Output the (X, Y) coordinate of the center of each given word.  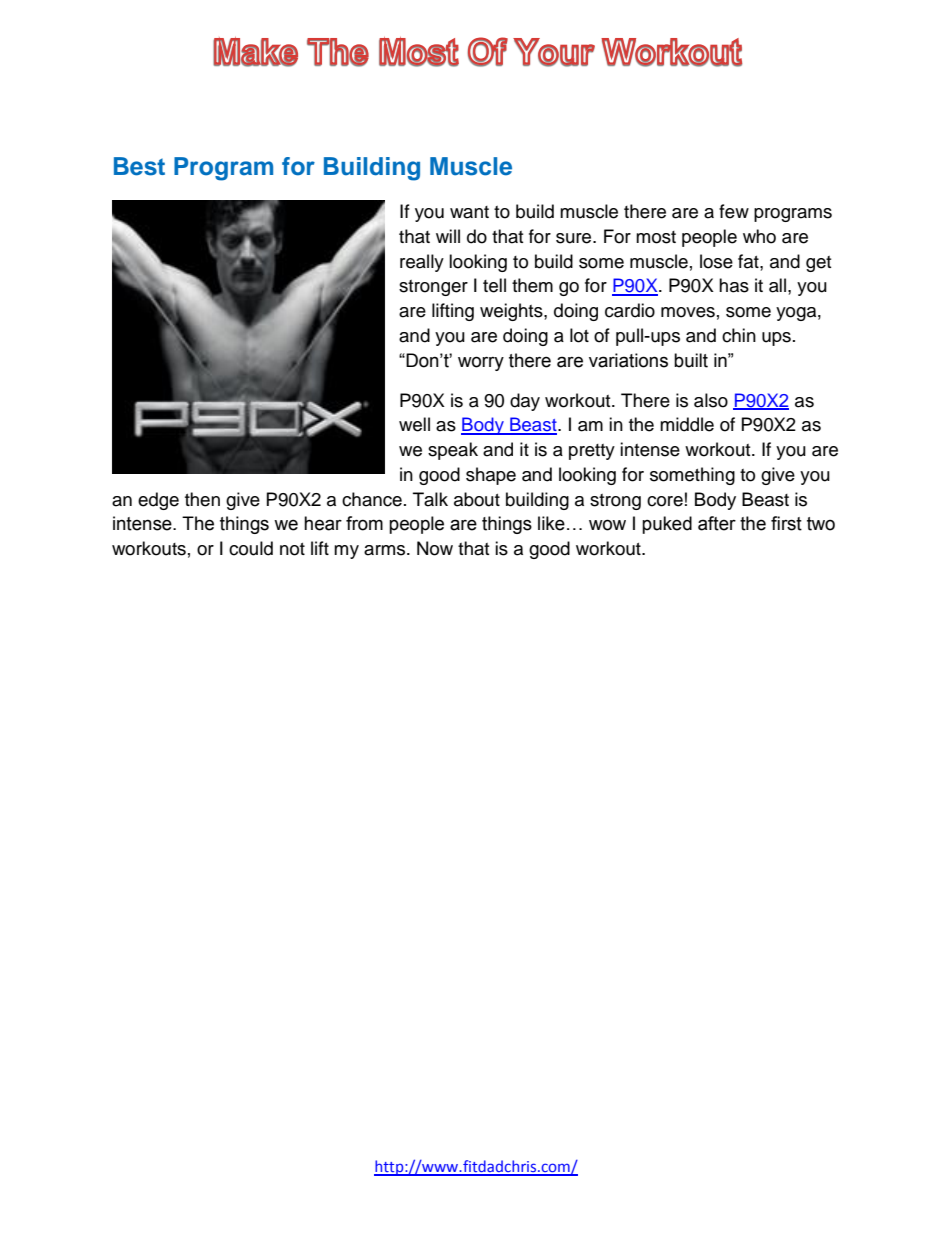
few (734, 211)
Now (435, 548)
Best (139, 166)
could (251, 548)
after (717, 523)
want (469, 212)
